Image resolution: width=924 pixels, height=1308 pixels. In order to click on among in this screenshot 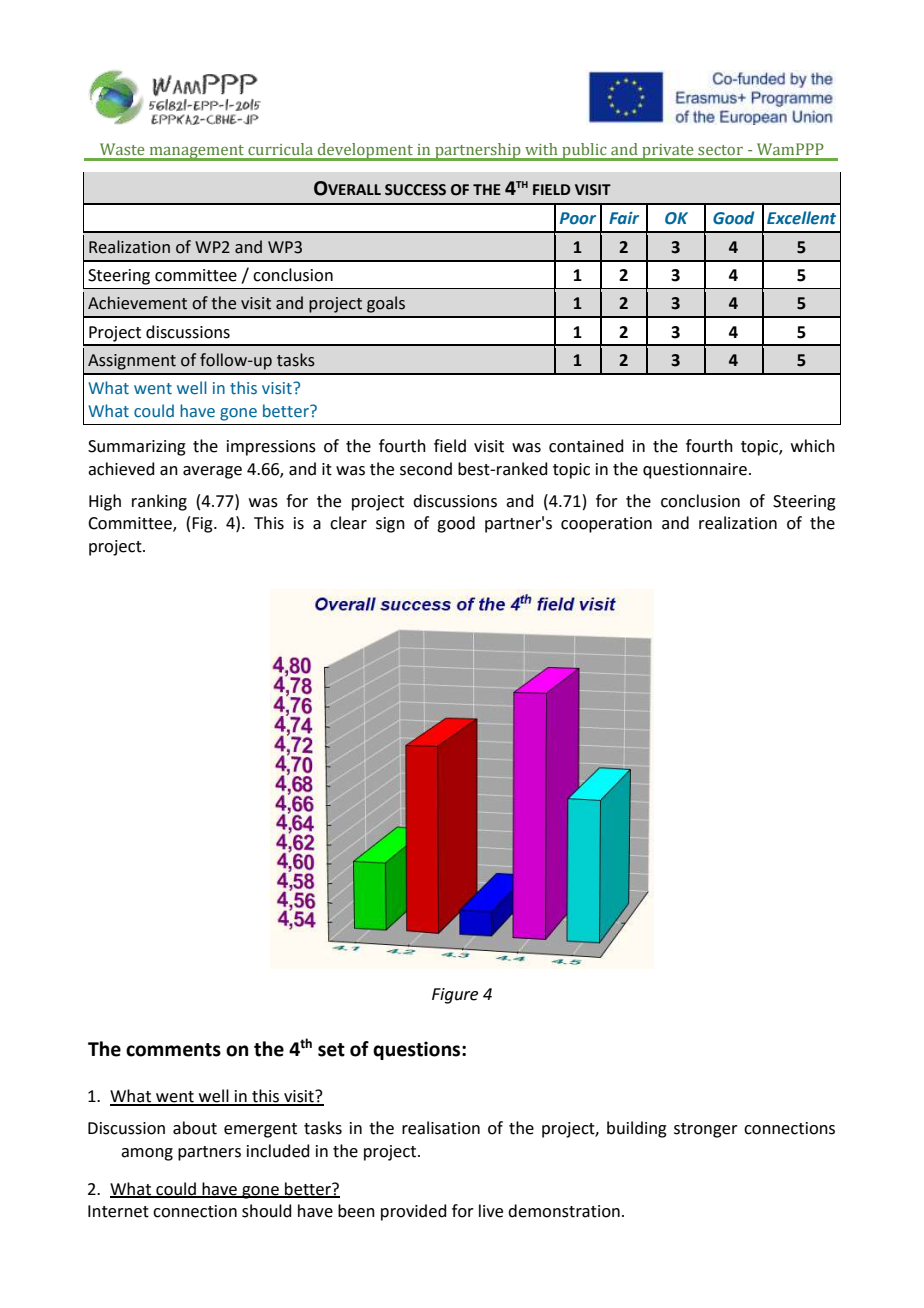, I will do `click(147, 1154)`.
